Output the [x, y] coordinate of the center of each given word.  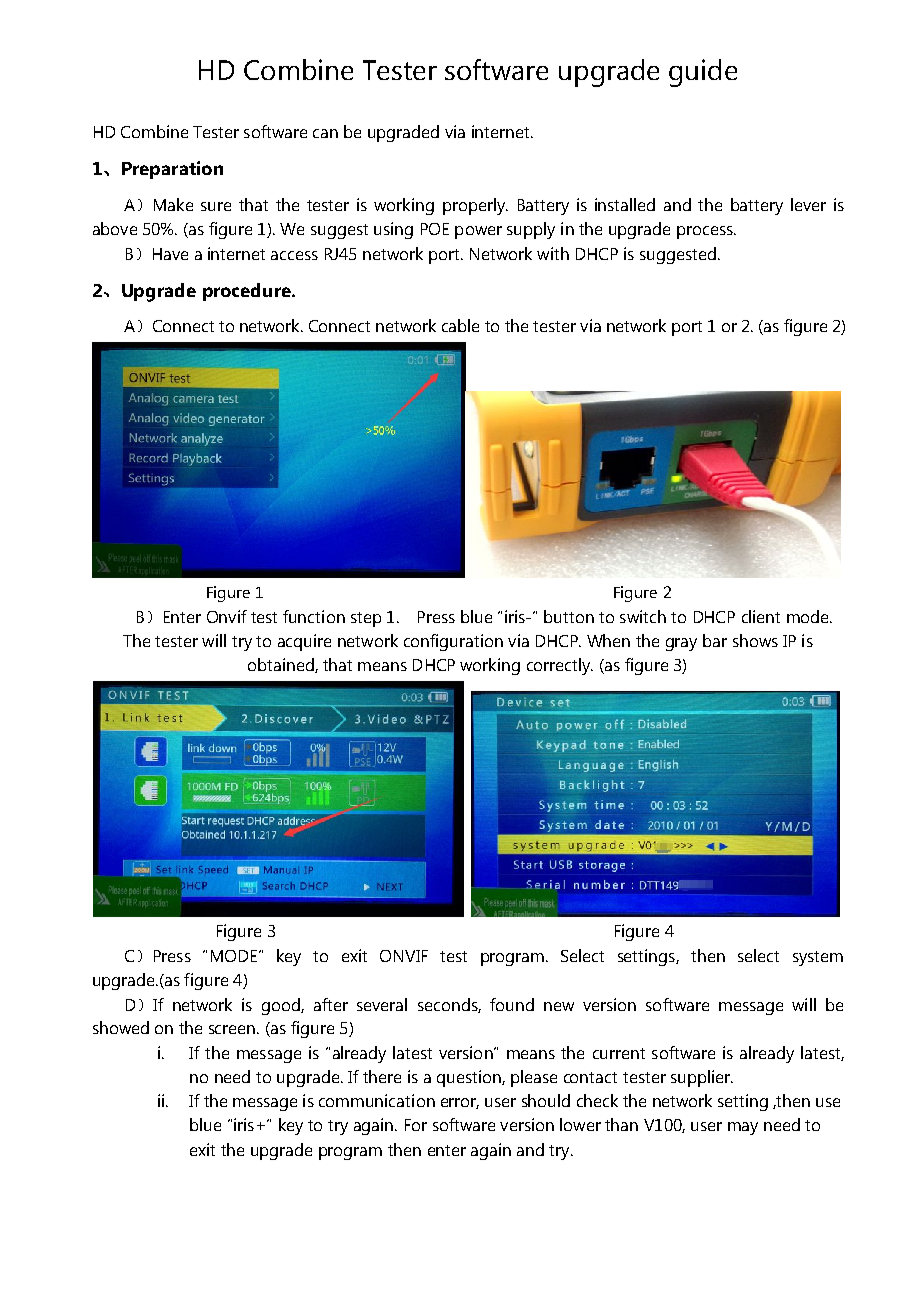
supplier [702, 1078]
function [314, 616]
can [325, 133]
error [460, 1103]
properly [475, 206]
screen [233, 1029]
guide [703, 73]
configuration [453, 642]
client [761, 616]
